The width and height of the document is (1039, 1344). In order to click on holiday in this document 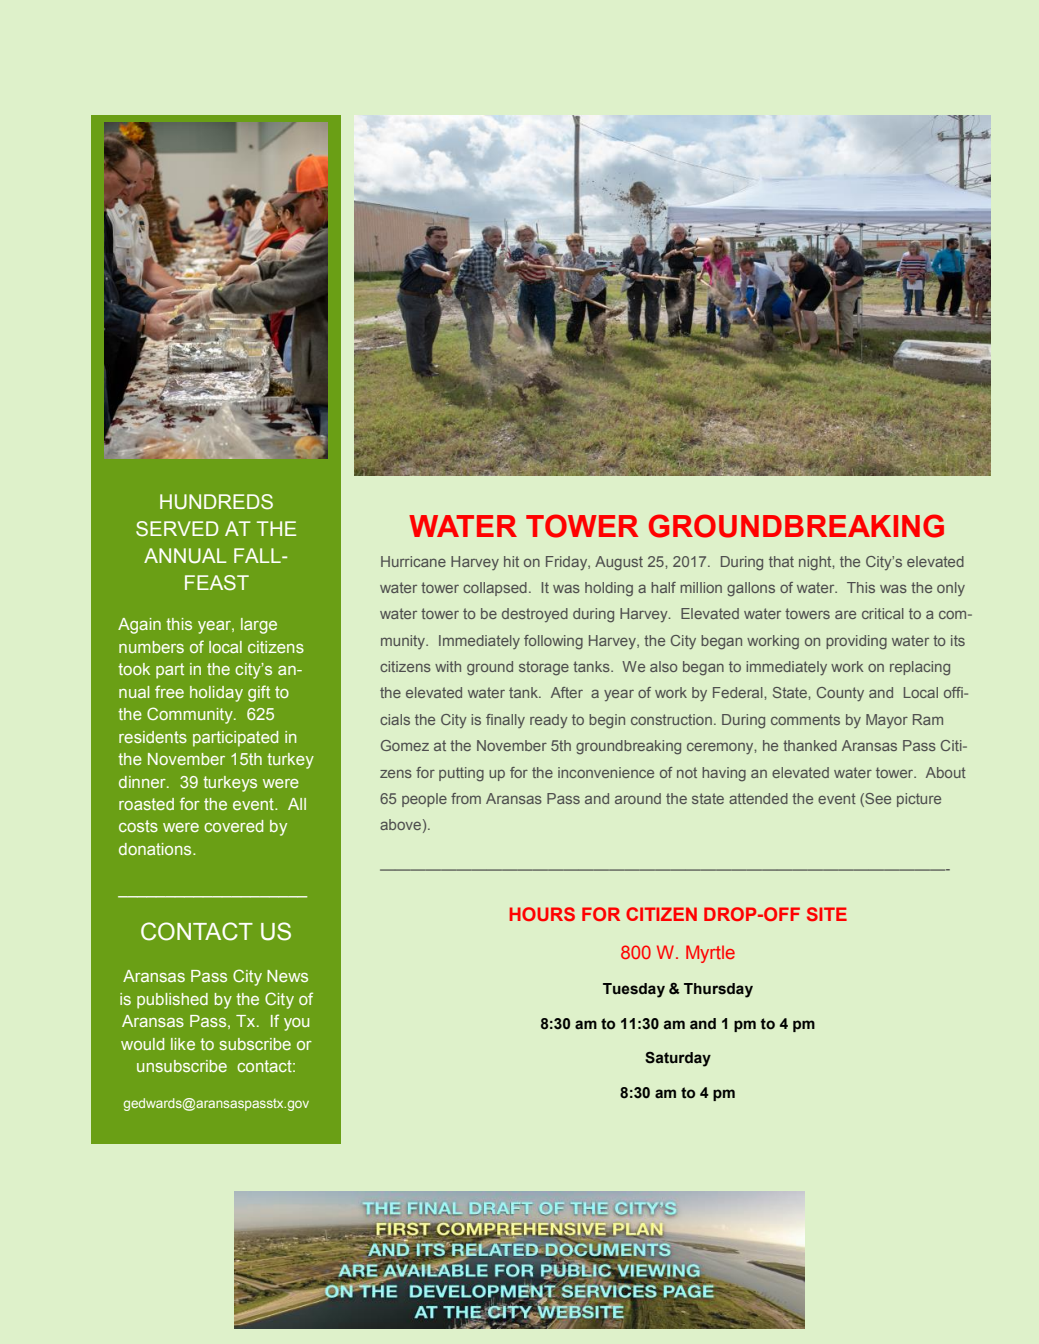, I will do `click(216, 694)`.
